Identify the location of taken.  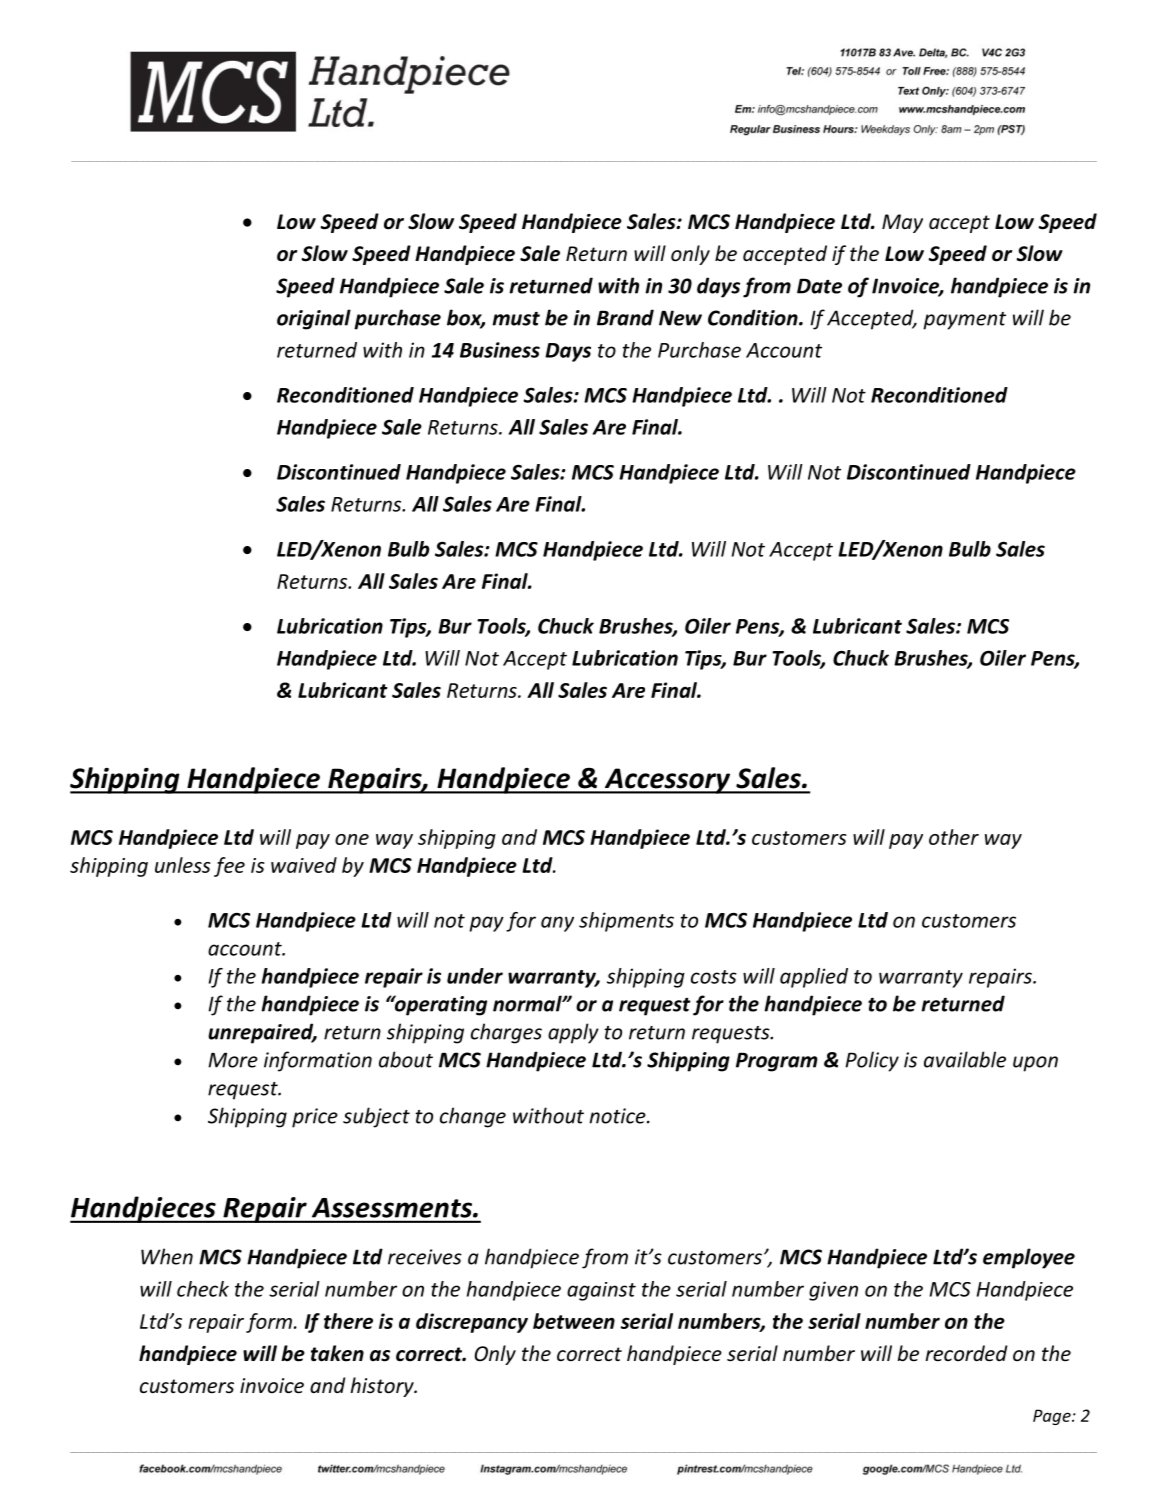
(337, 1353).
